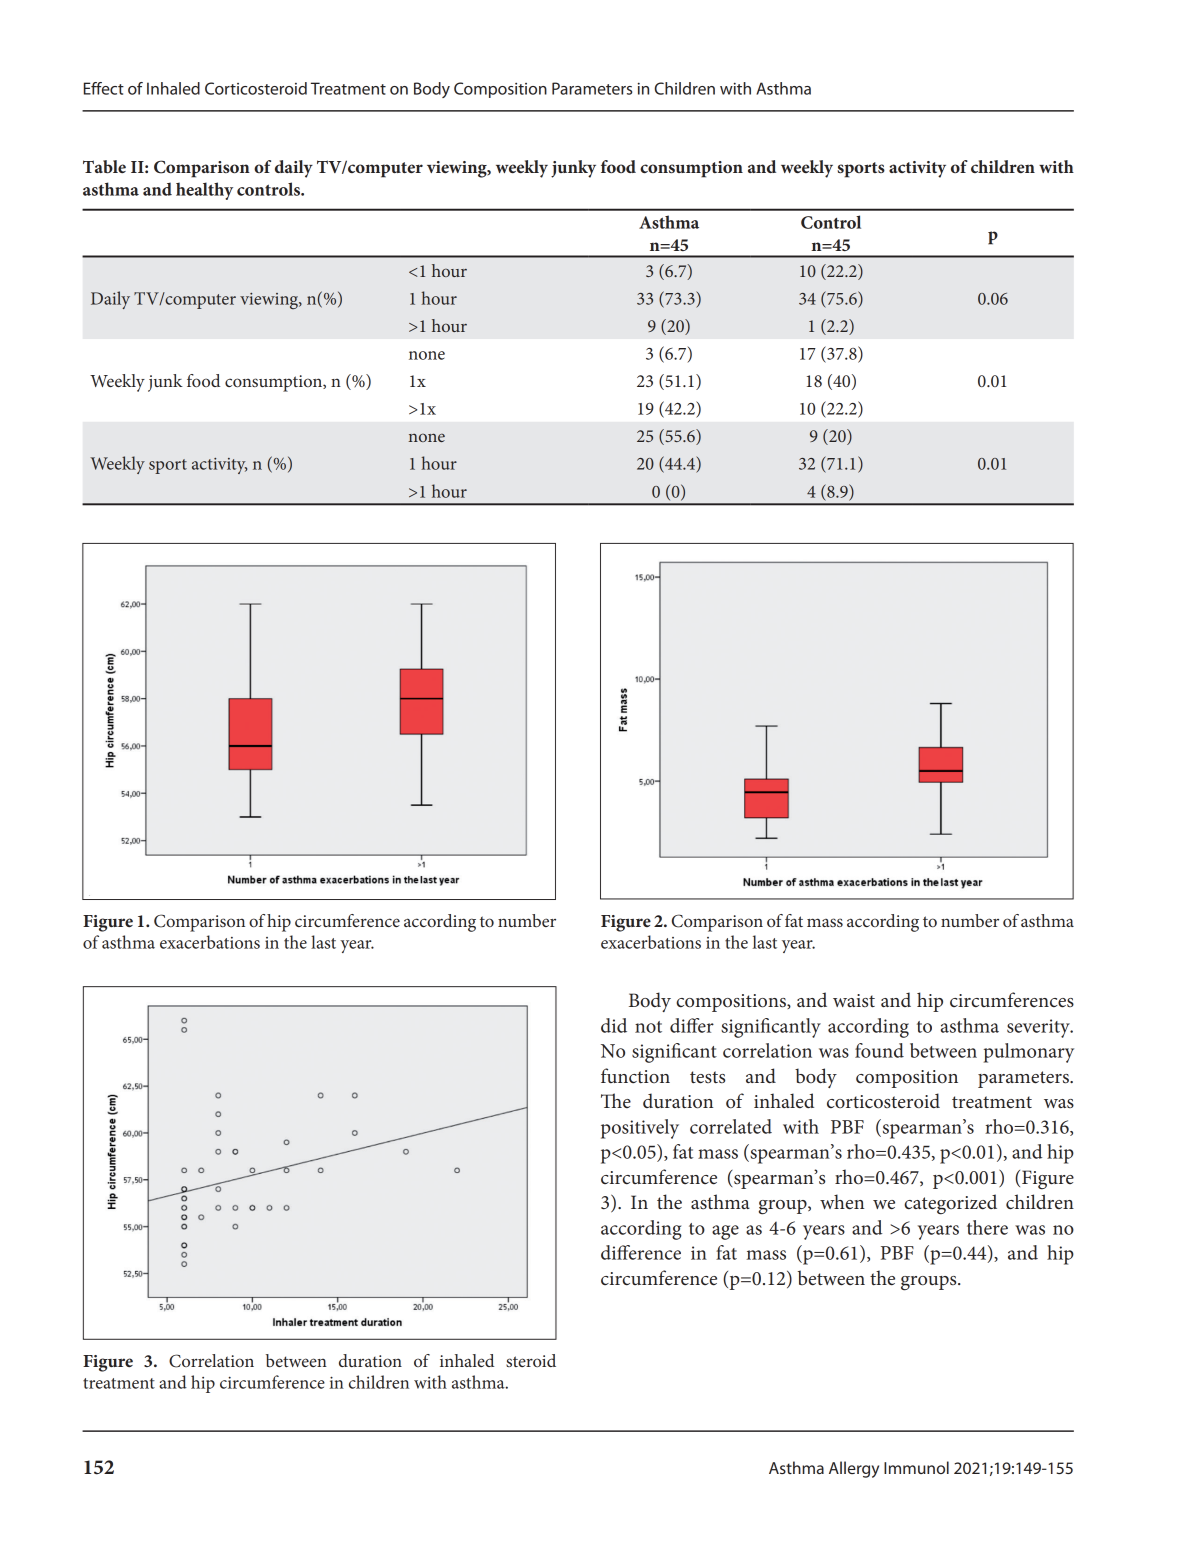 This page has height=1542, width=1184. I want to click on not, so click(648, 1027).
